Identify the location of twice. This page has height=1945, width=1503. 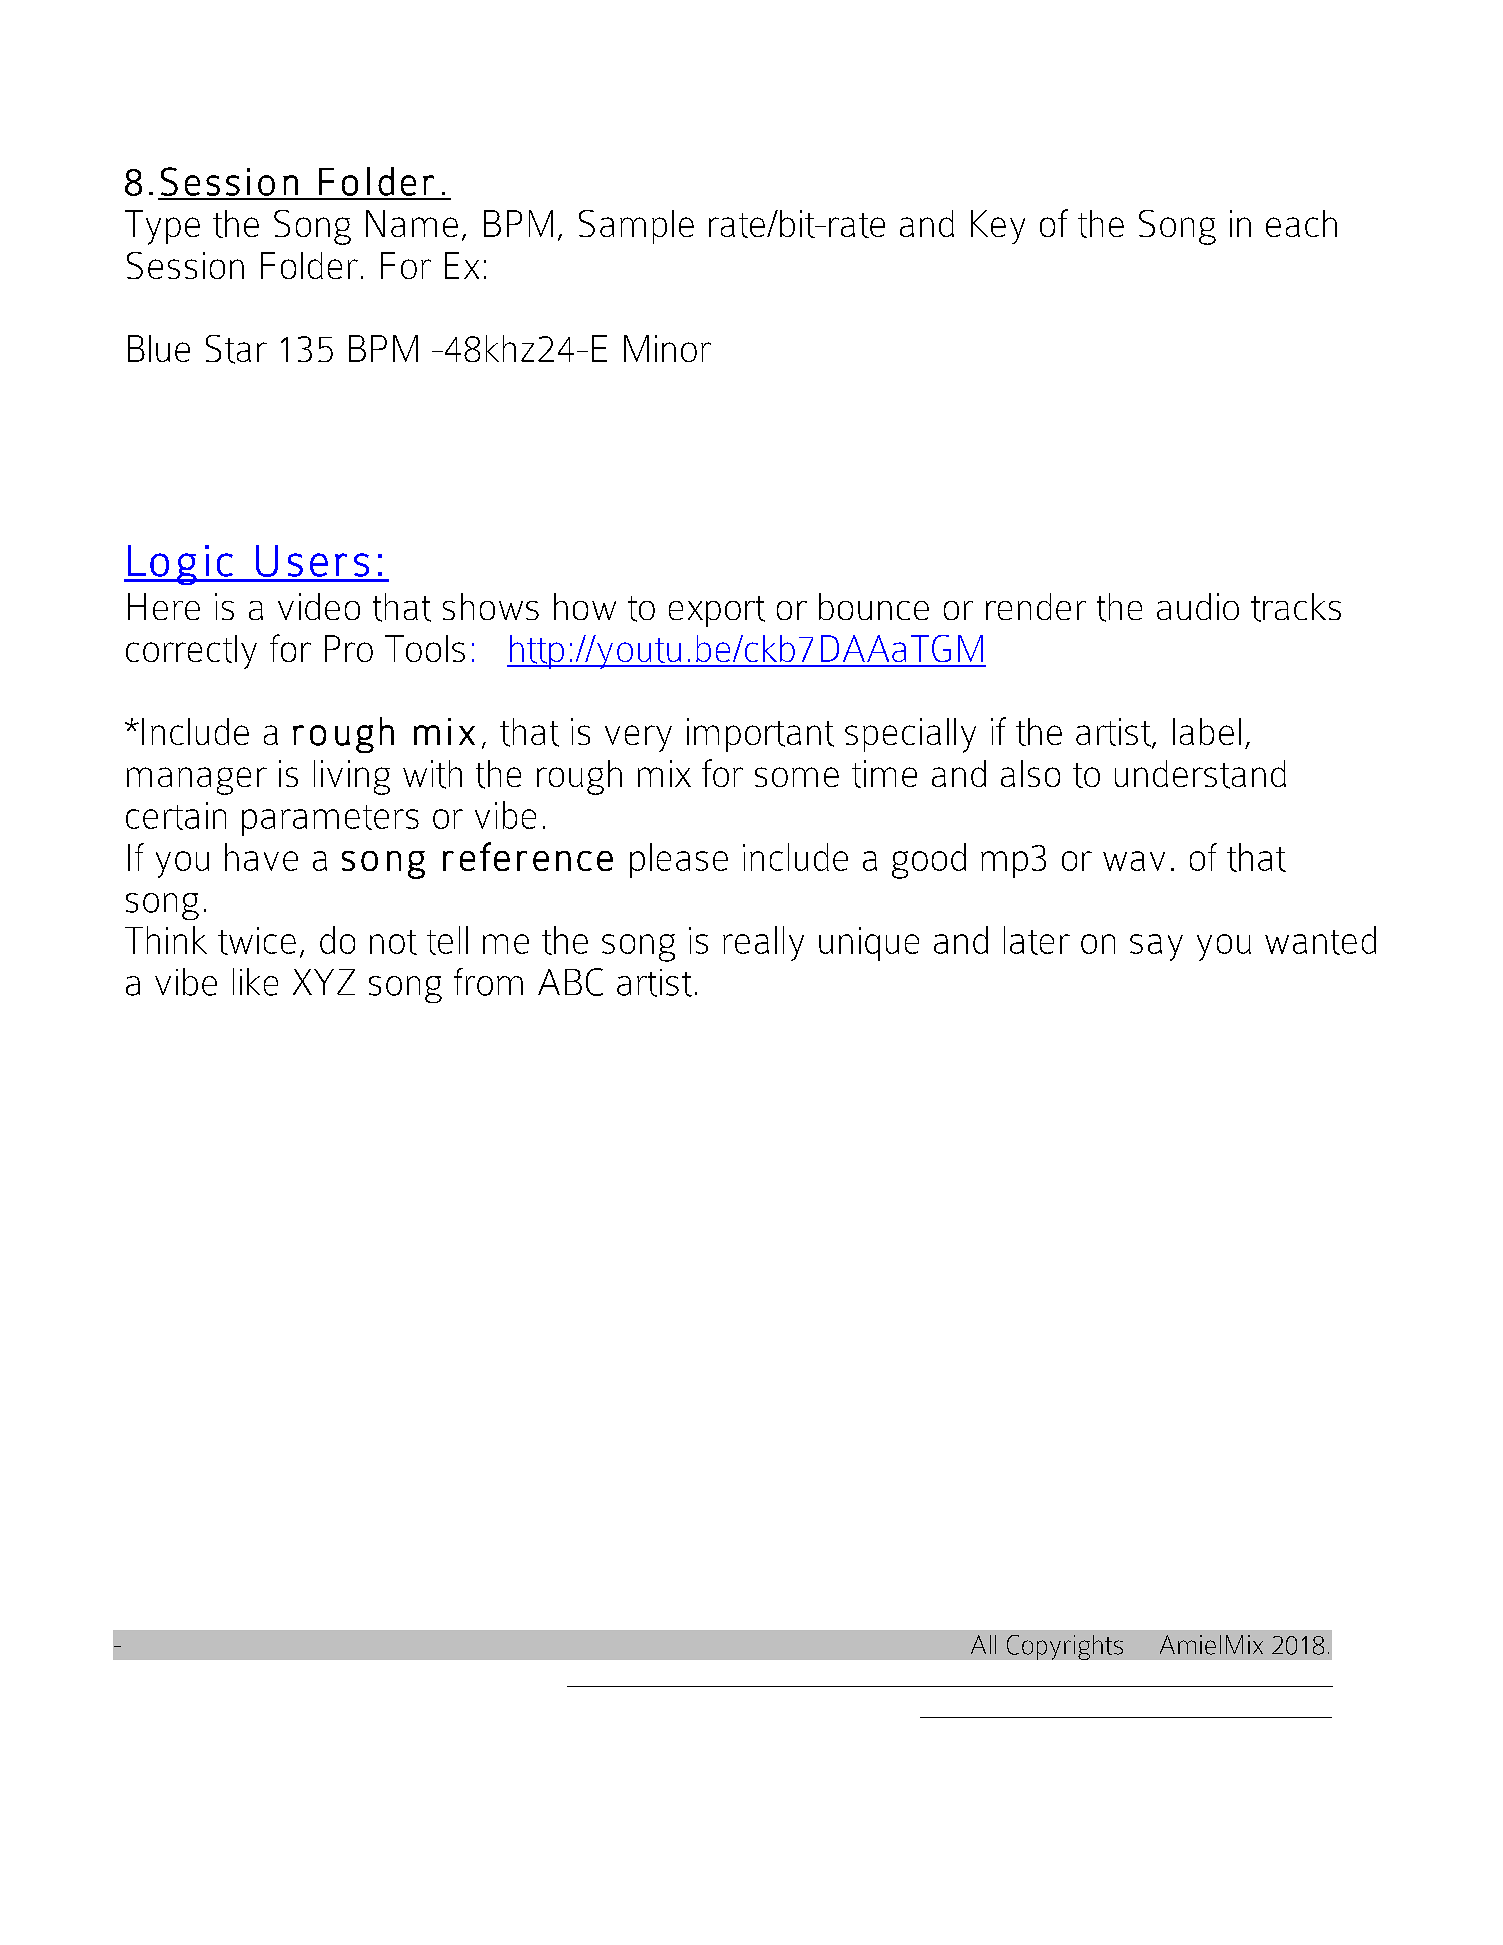
(257, 941).
